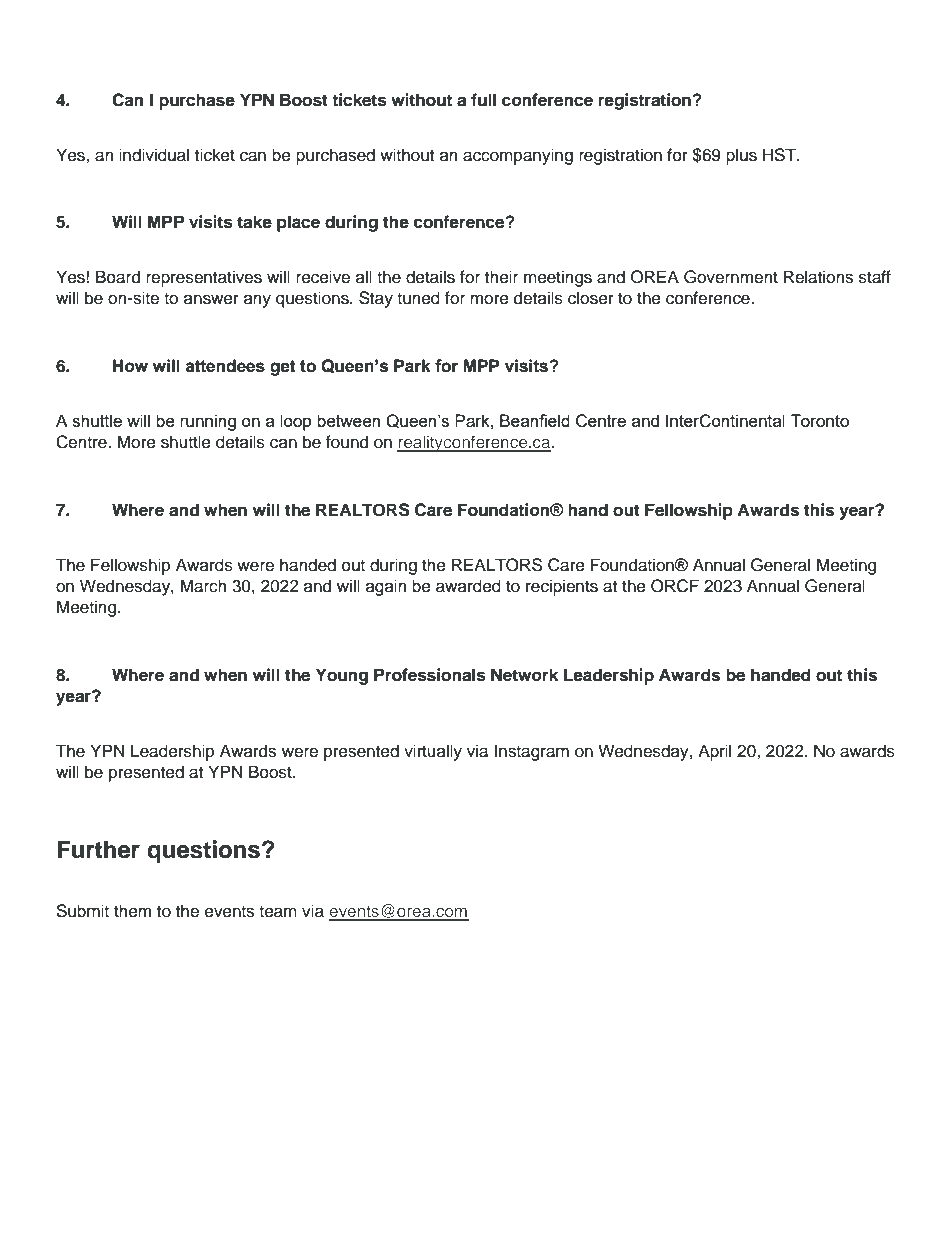 This screenshot has width=952, height=1233. Describe the element at coordinates (132, 911) in the screenshot. I see `them` at that location.
